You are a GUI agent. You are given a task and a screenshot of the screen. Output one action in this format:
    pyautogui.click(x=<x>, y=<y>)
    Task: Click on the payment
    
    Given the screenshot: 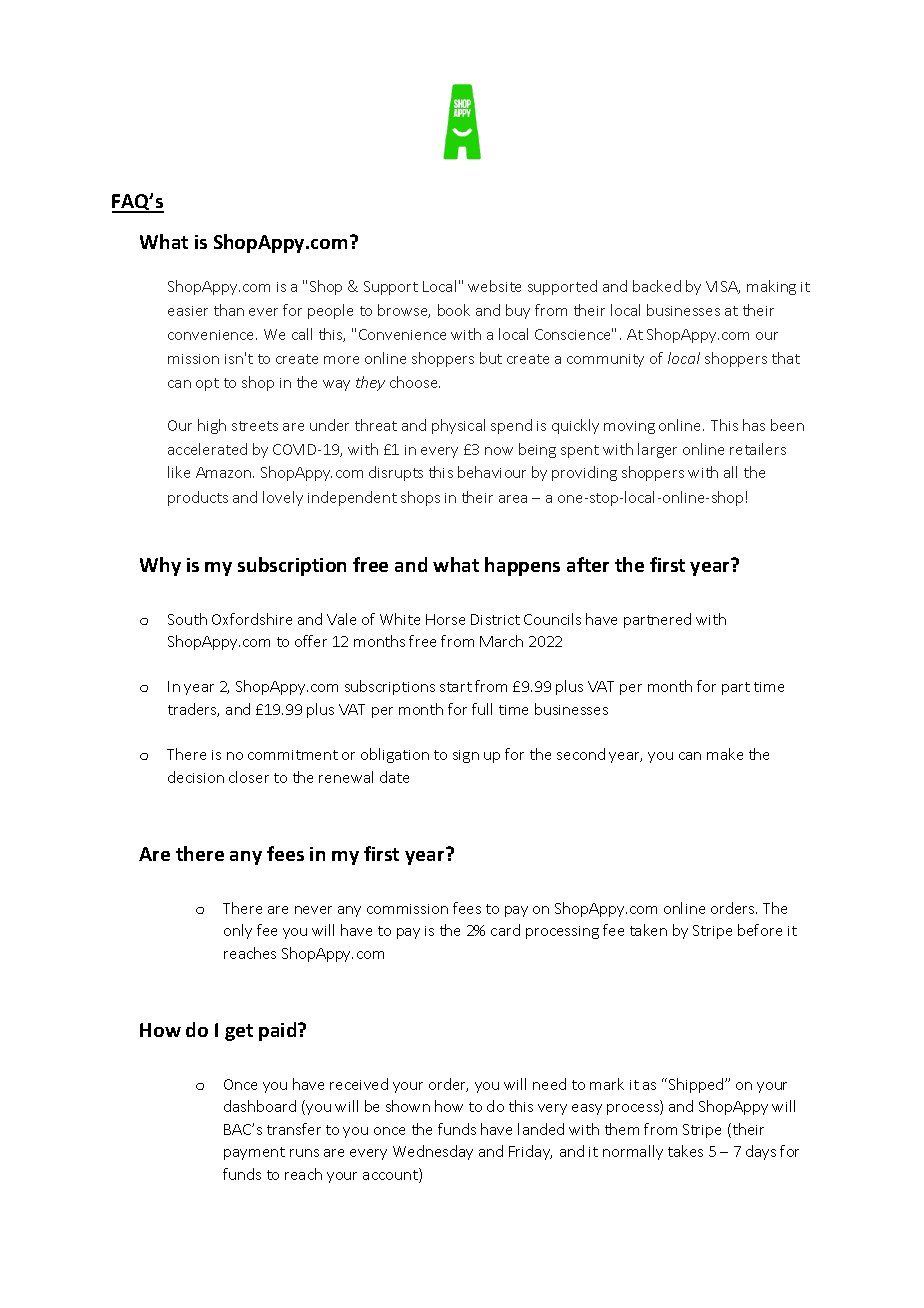 What is the action you would take?
    pyautogui.click(x=254, y=1153)
